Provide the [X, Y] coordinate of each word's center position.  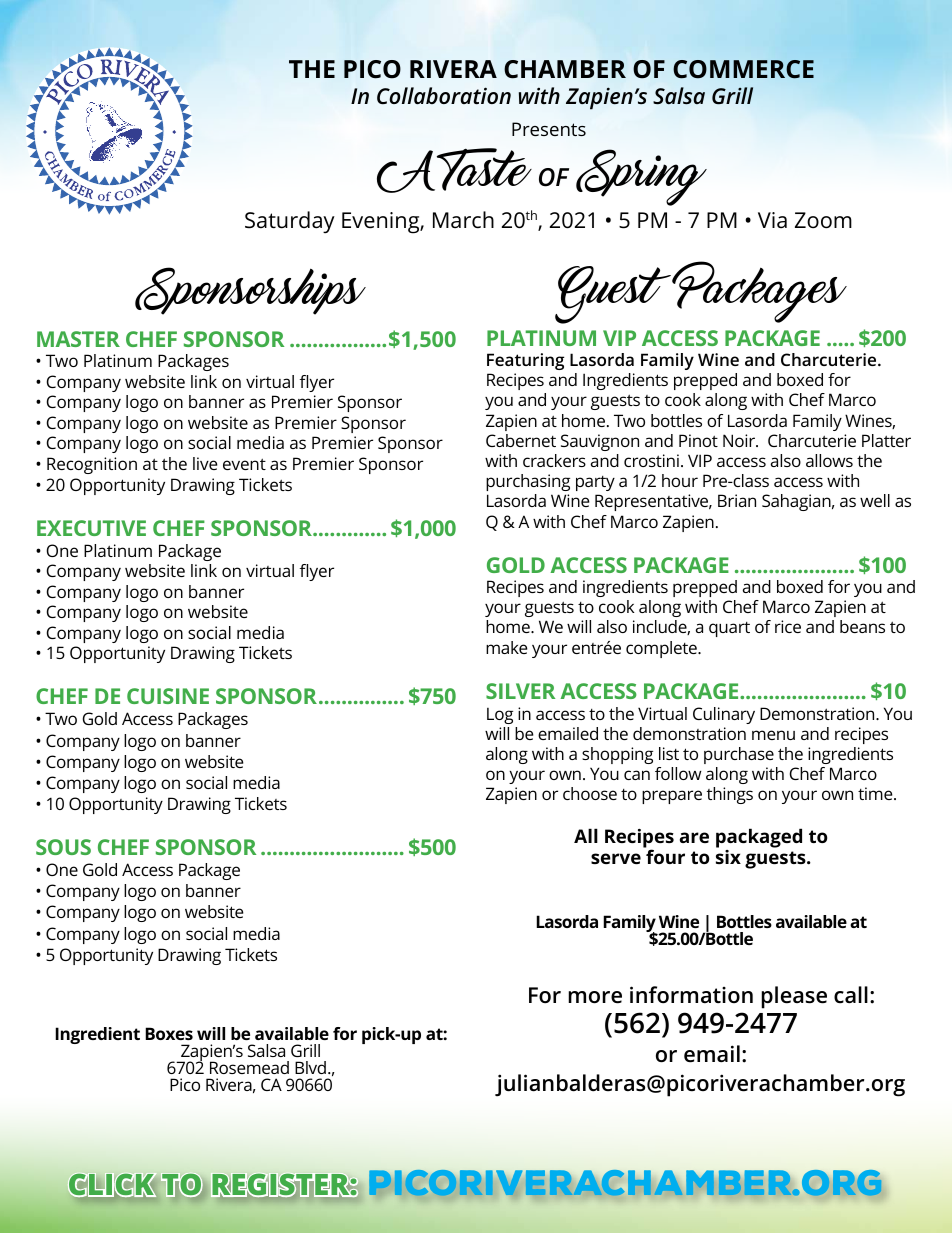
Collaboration [444, 95]
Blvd [310, 1067]
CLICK [112, 1185]
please [794, 997]
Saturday [290, 222]
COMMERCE [743, 69]
